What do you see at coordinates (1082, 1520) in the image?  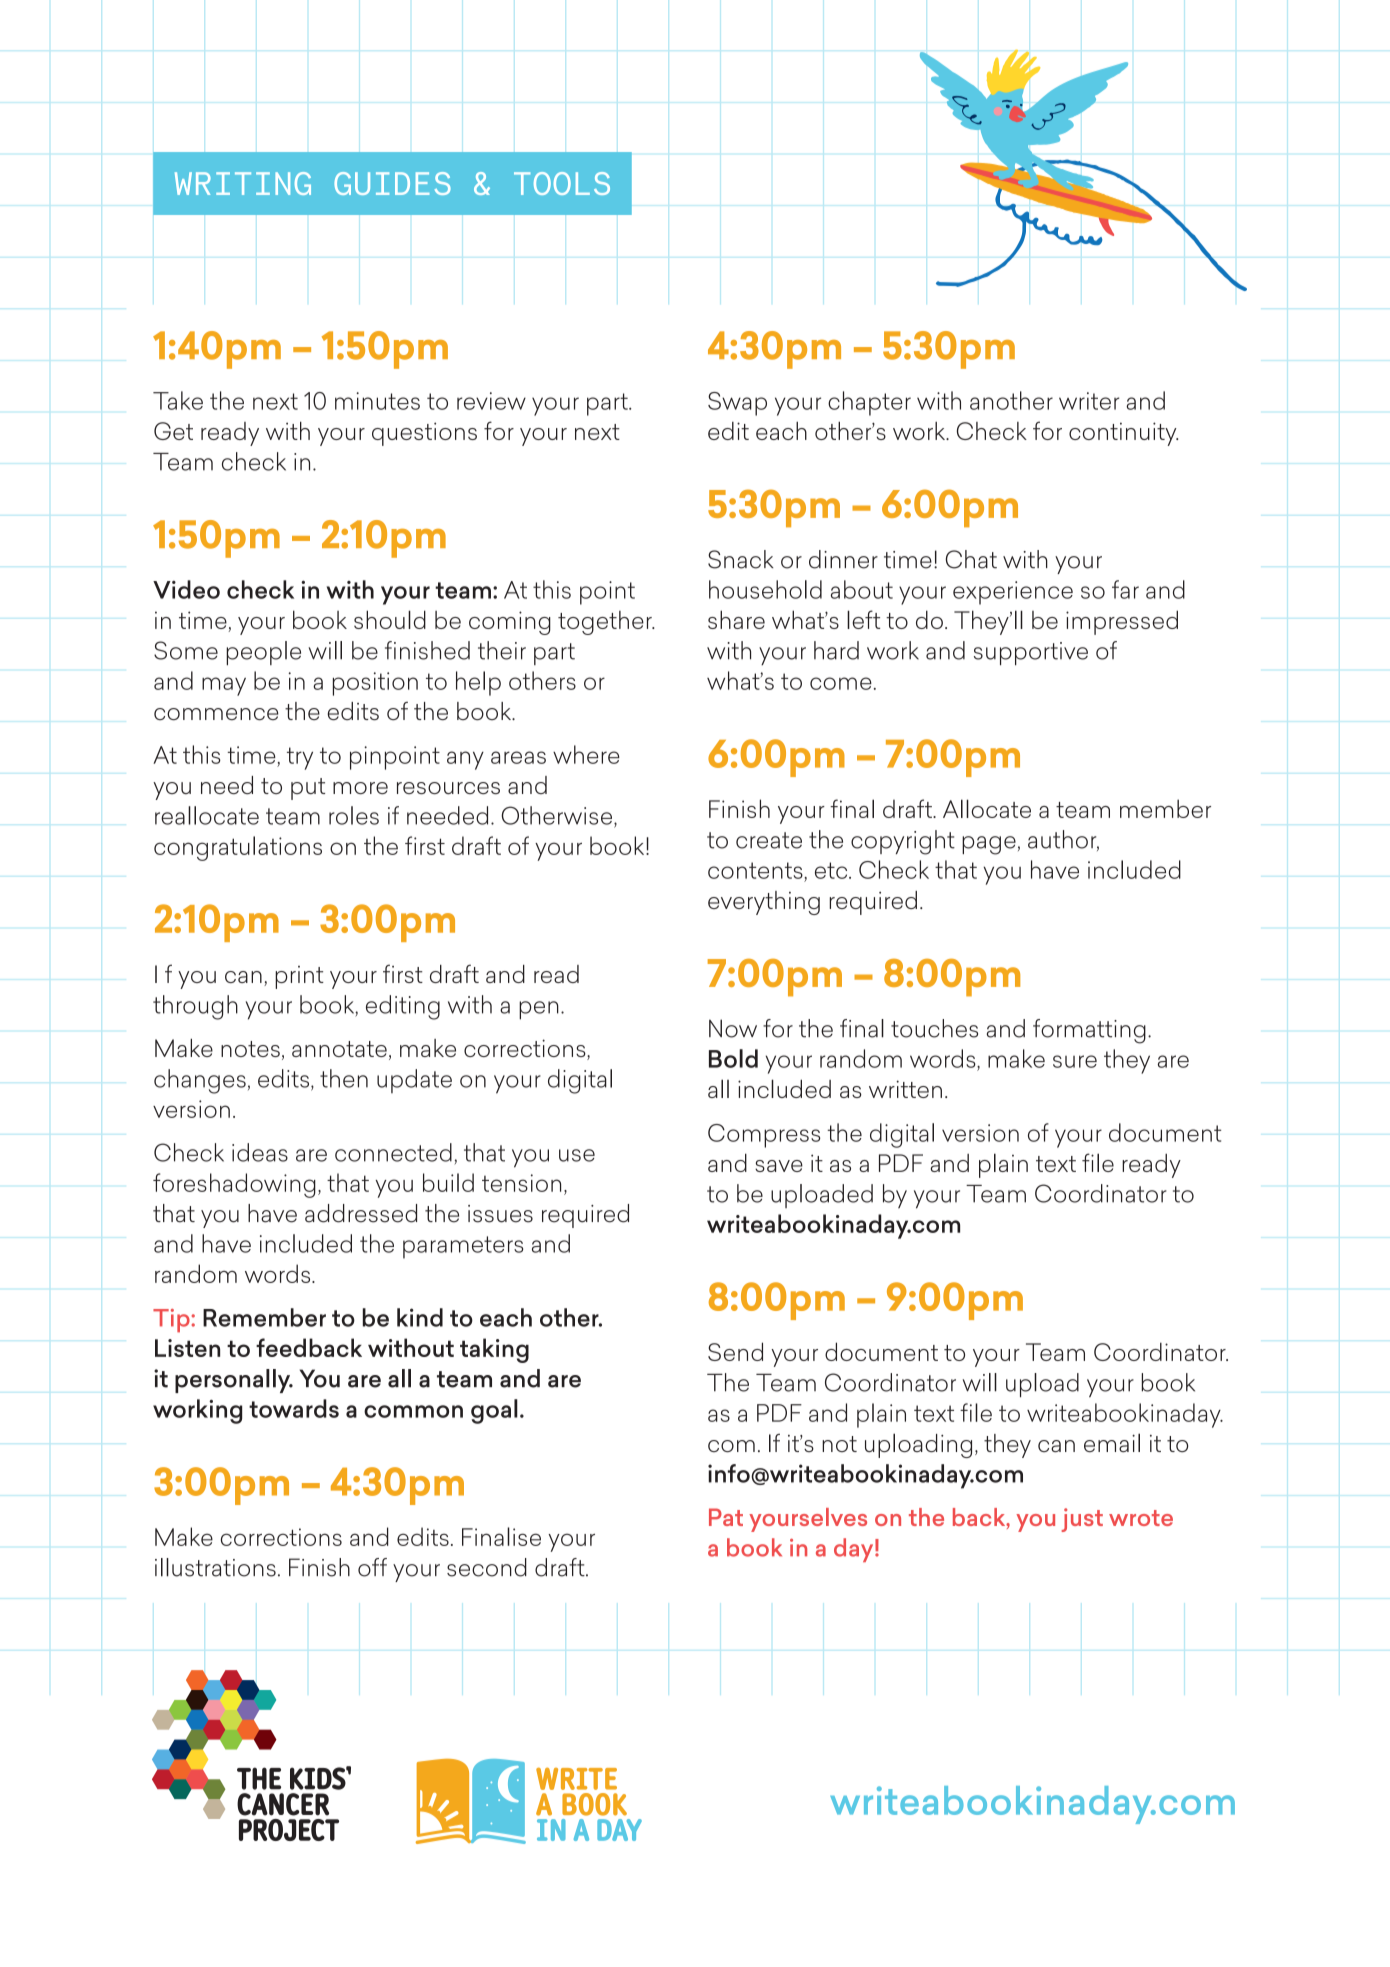 I see `just` at bounding box center [1082, 1520].
